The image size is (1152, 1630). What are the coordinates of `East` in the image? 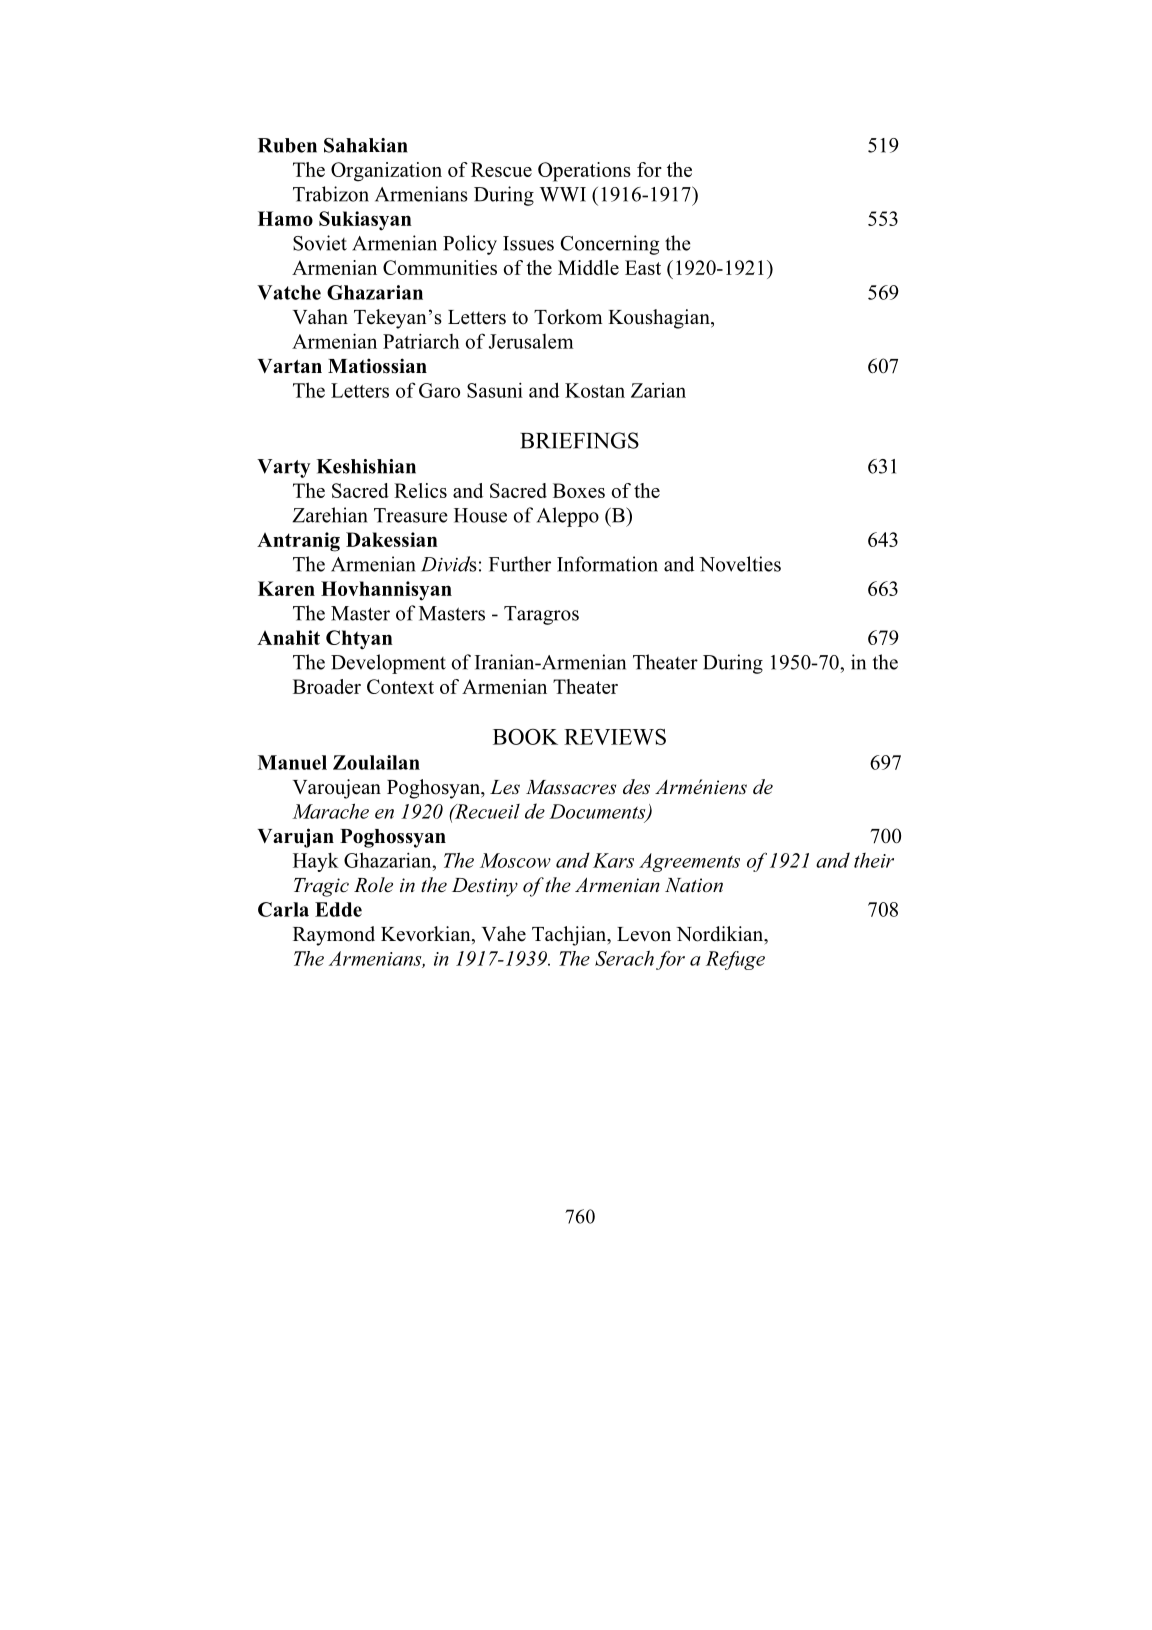 It's located at (643, 267).
